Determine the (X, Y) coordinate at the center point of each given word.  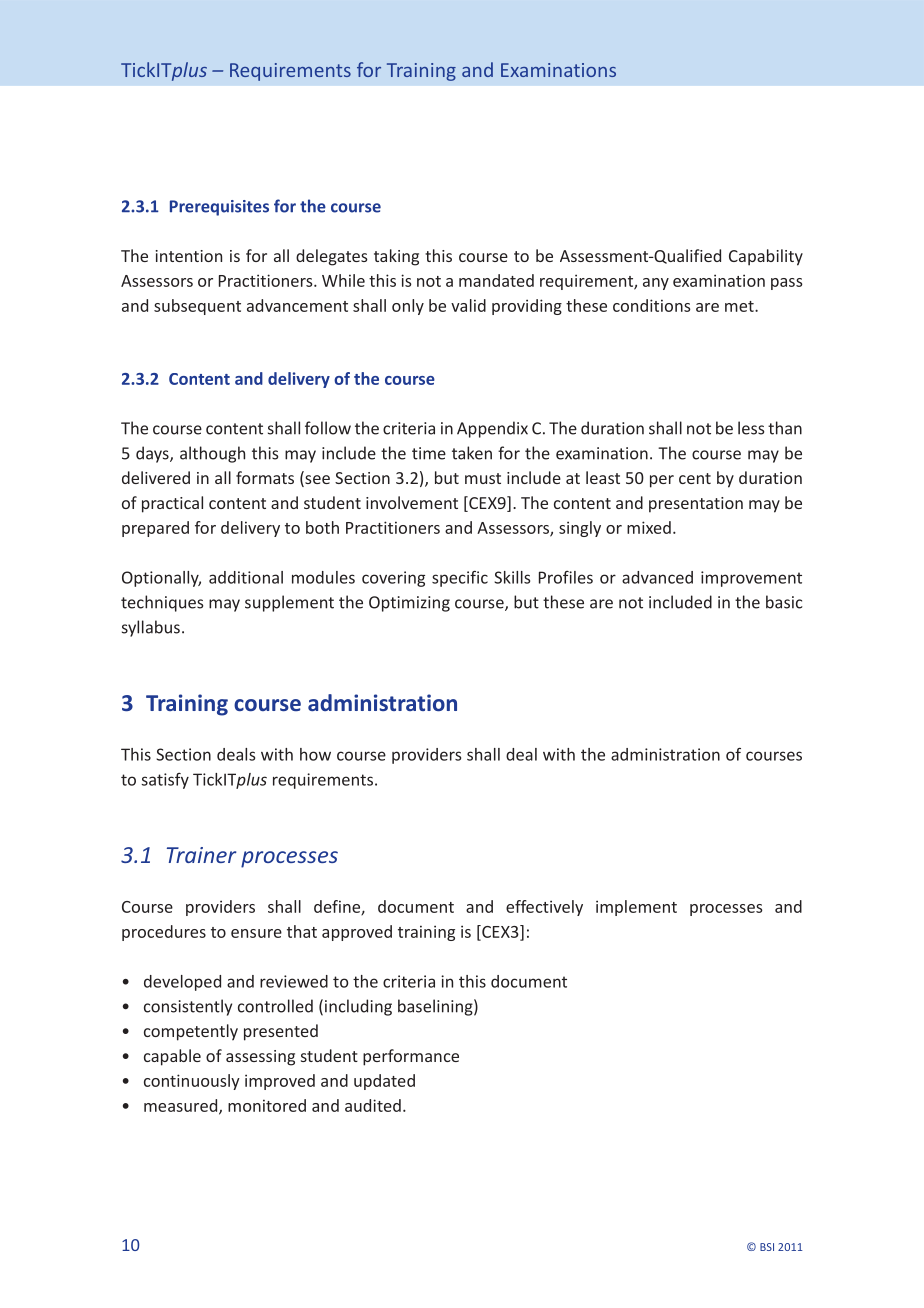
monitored (267, 1105)
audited (373, 1105)
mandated (496, 280)
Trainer (202, 855)
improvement (751, 579)
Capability (766, 257)
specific (460, 579)
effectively (544, 908)
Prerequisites (219, 208)
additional (246, 577)
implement (636, 908)
